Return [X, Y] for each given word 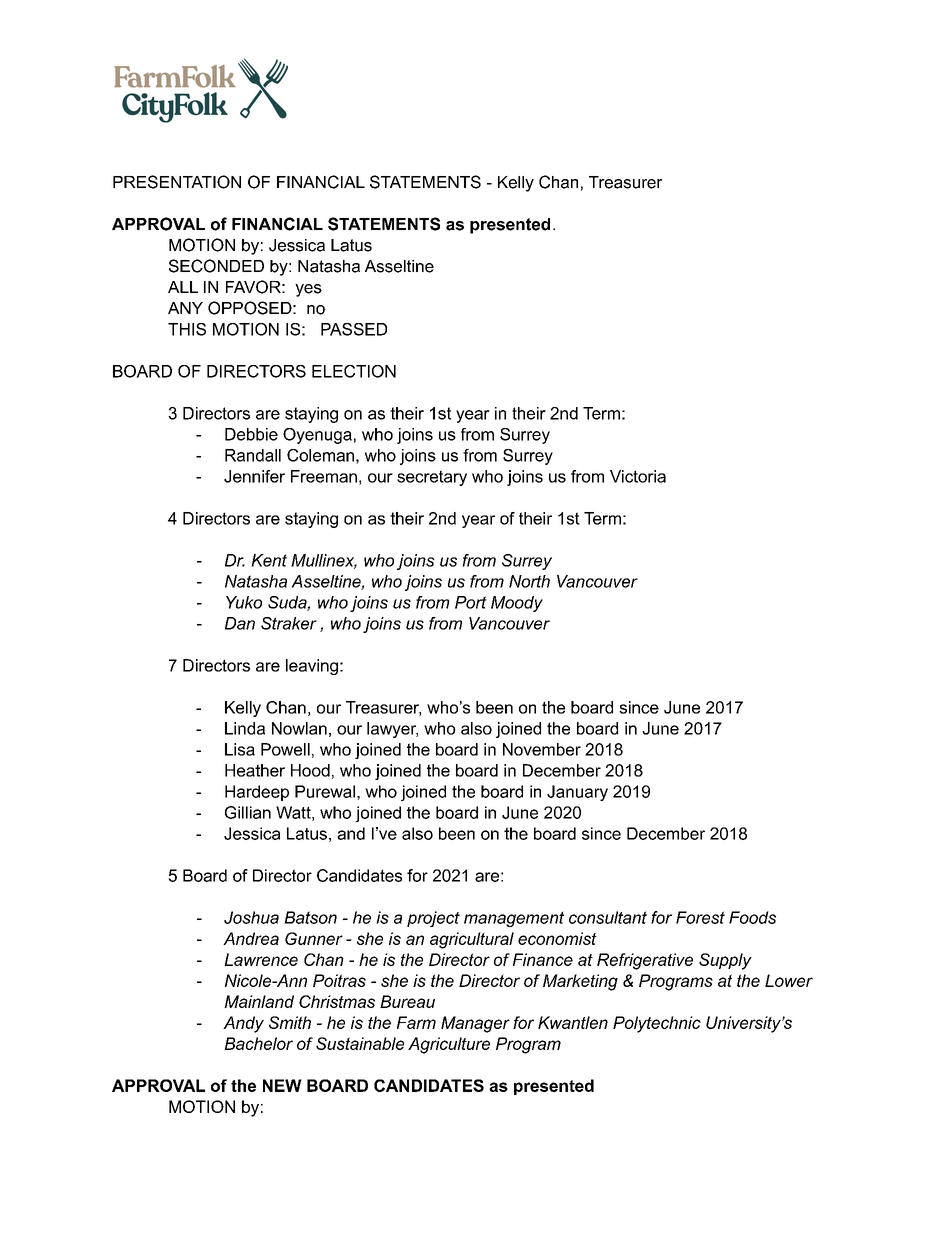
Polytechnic [657, 1024]
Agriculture [449, 1045]
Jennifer [254, 476]
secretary [432, 478]
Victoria [638, 476]
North [529, 581]
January [577, 793]
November [542, 749]
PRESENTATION [177, 182]
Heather [255, 770]
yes [308, 290]
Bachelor [258, 1043]
